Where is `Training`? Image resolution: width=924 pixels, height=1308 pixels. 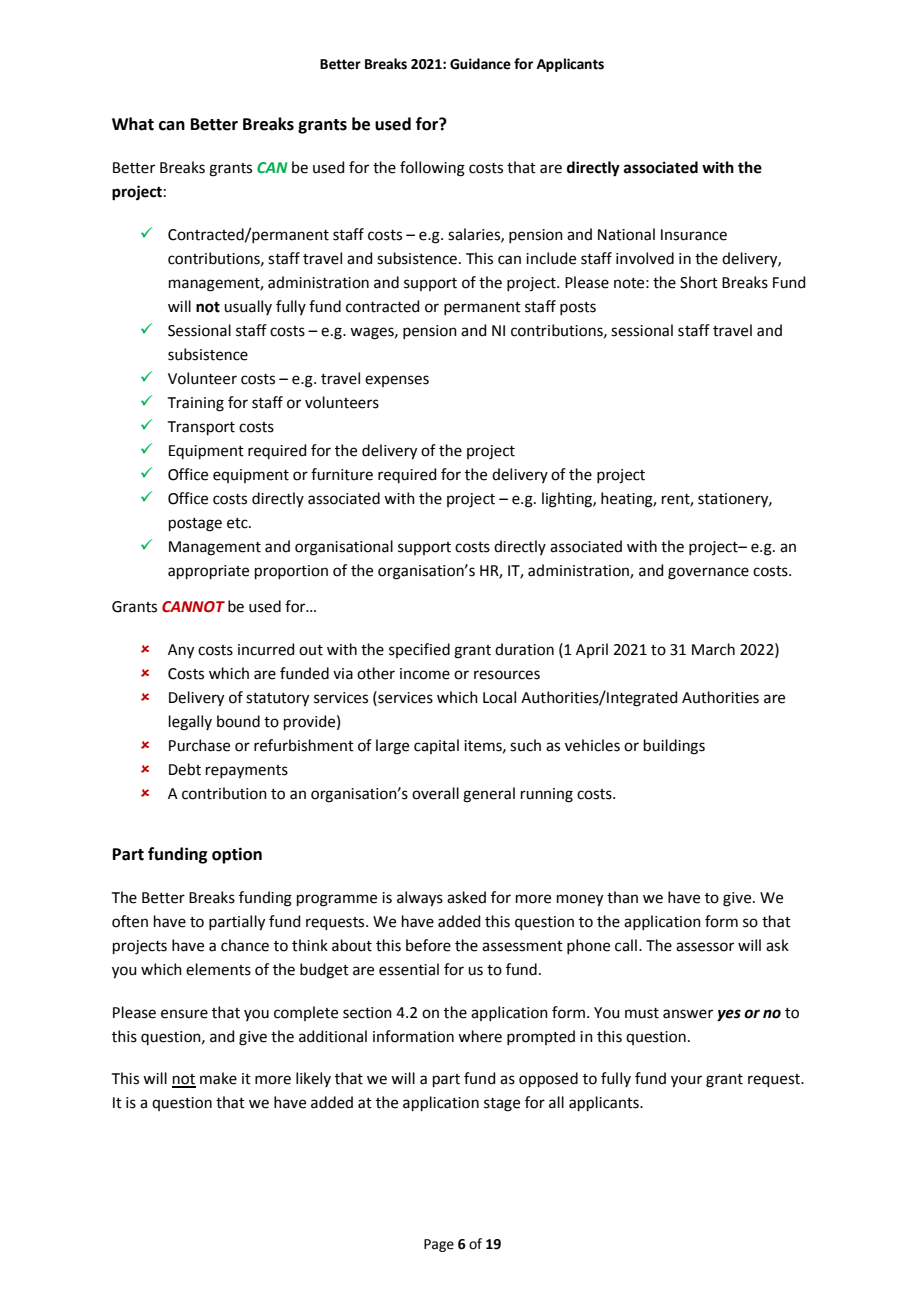 Training is located at coordinates (196, 404).
